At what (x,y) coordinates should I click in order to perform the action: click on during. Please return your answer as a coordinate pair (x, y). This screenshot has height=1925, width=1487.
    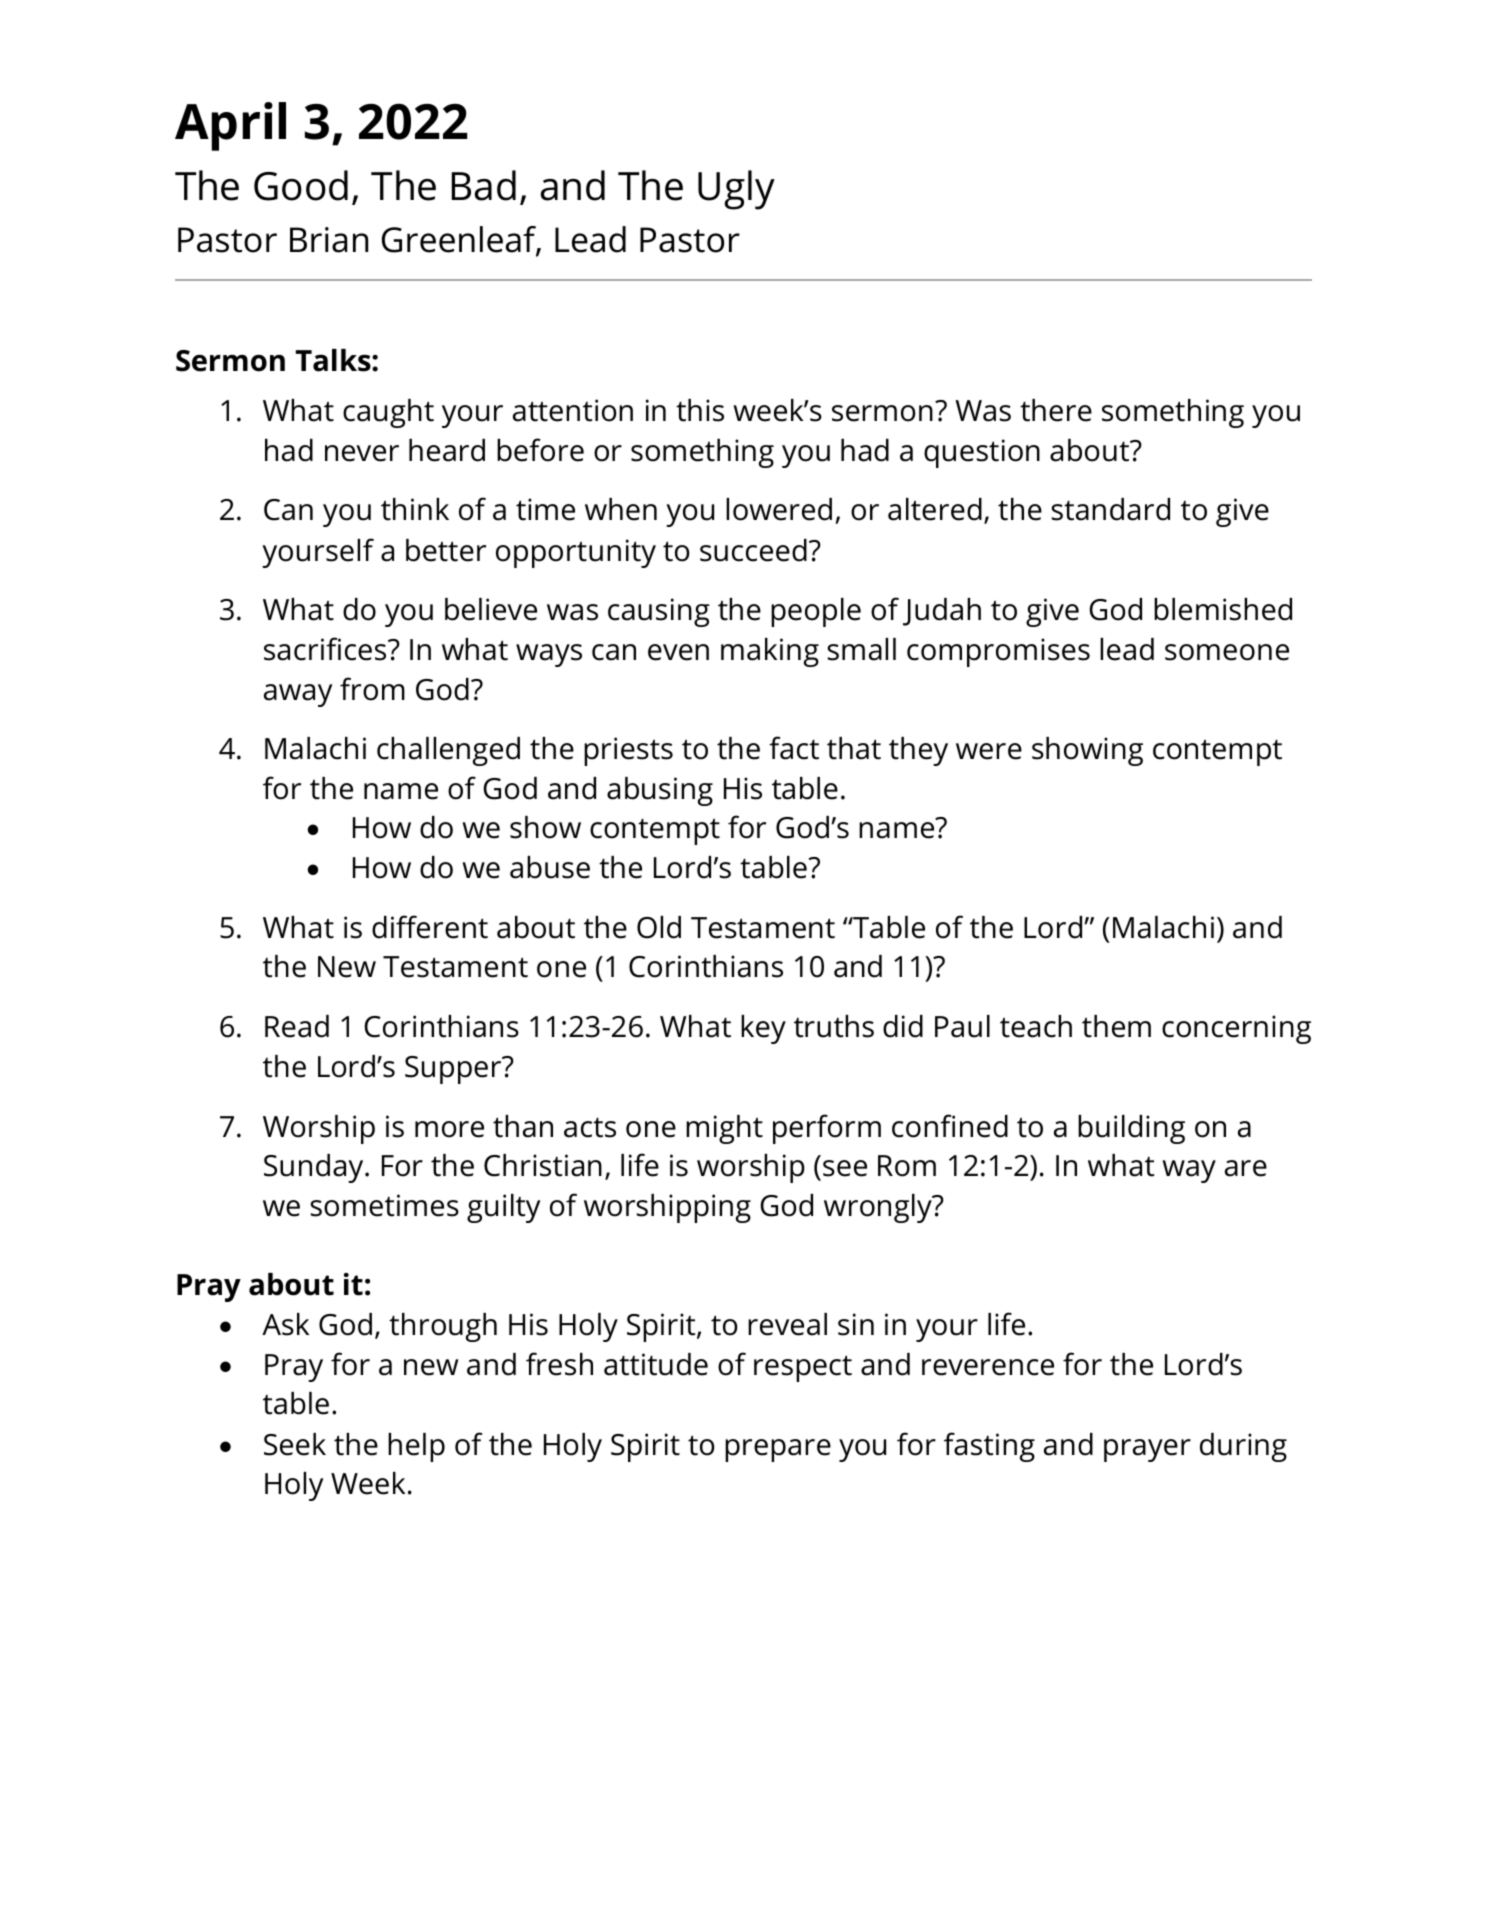
    Looking at the image, I should click on (1243, 1447).
